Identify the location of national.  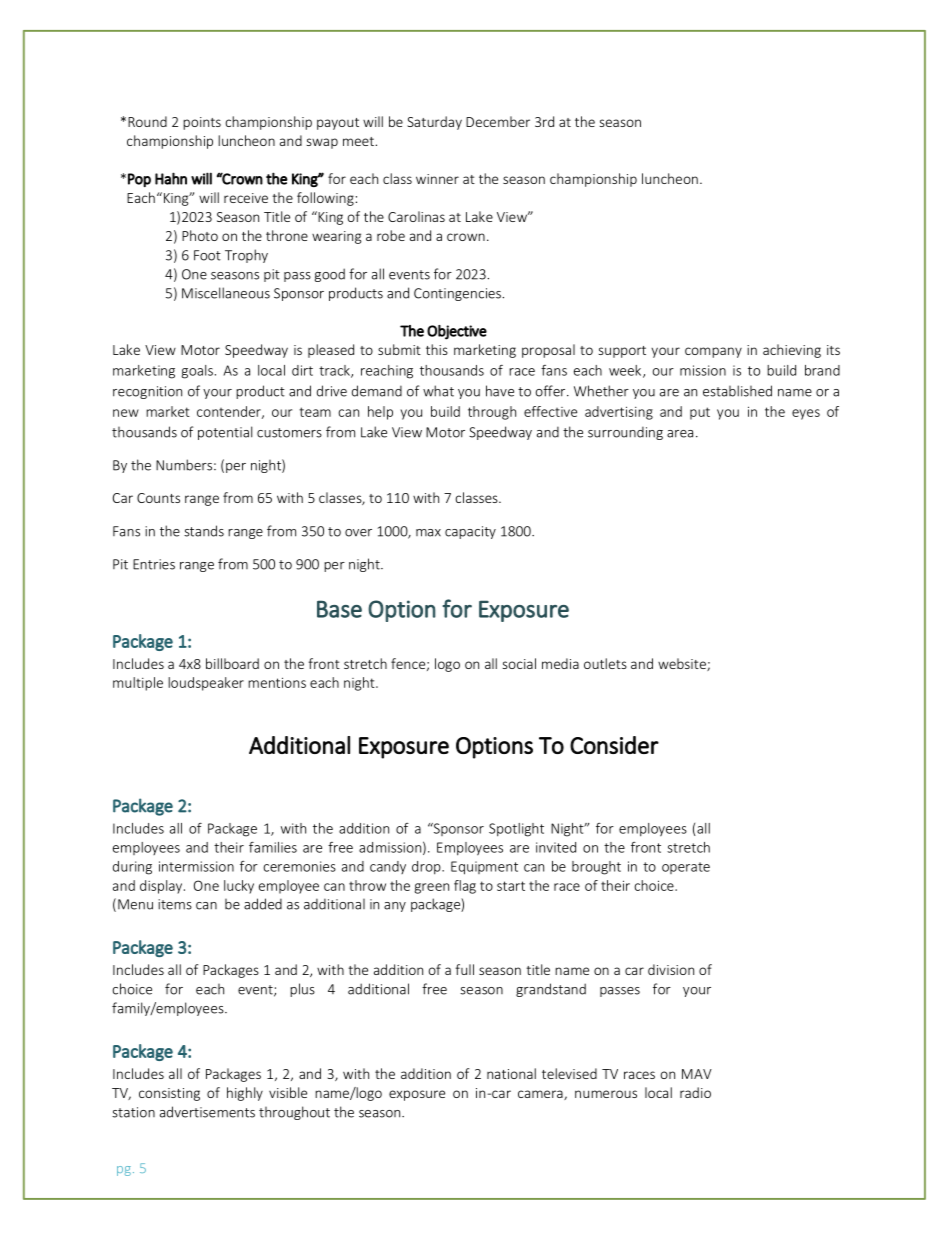
(511, 1073).
